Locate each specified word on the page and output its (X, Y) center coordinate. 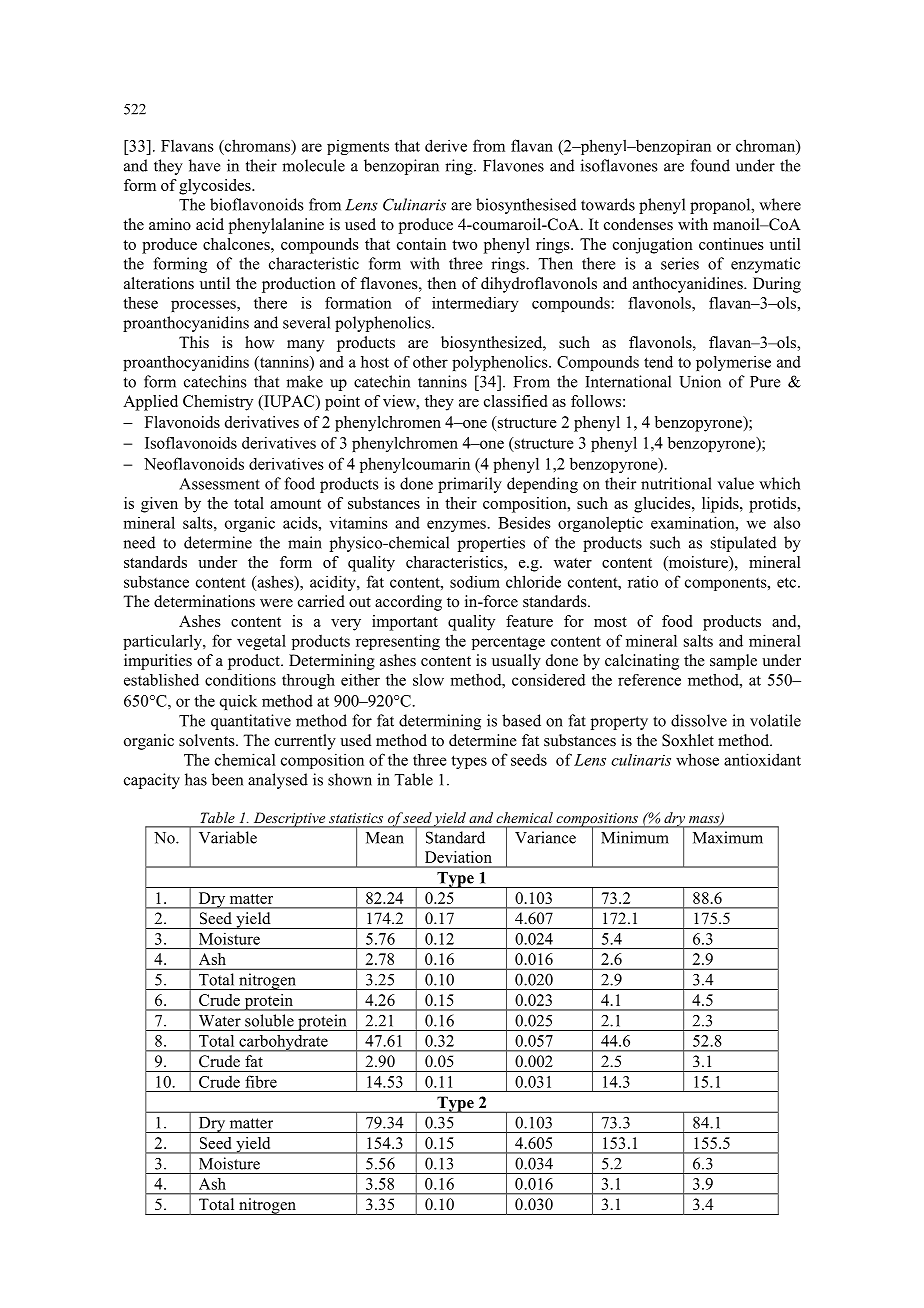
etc (788, 582)
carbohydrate (283, 1043)
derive (446, 145)
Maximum (728, 837)
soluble (269, 1020)
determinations (204, 601)
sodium (475, 582)
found (710, 165)
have (204, 165)
